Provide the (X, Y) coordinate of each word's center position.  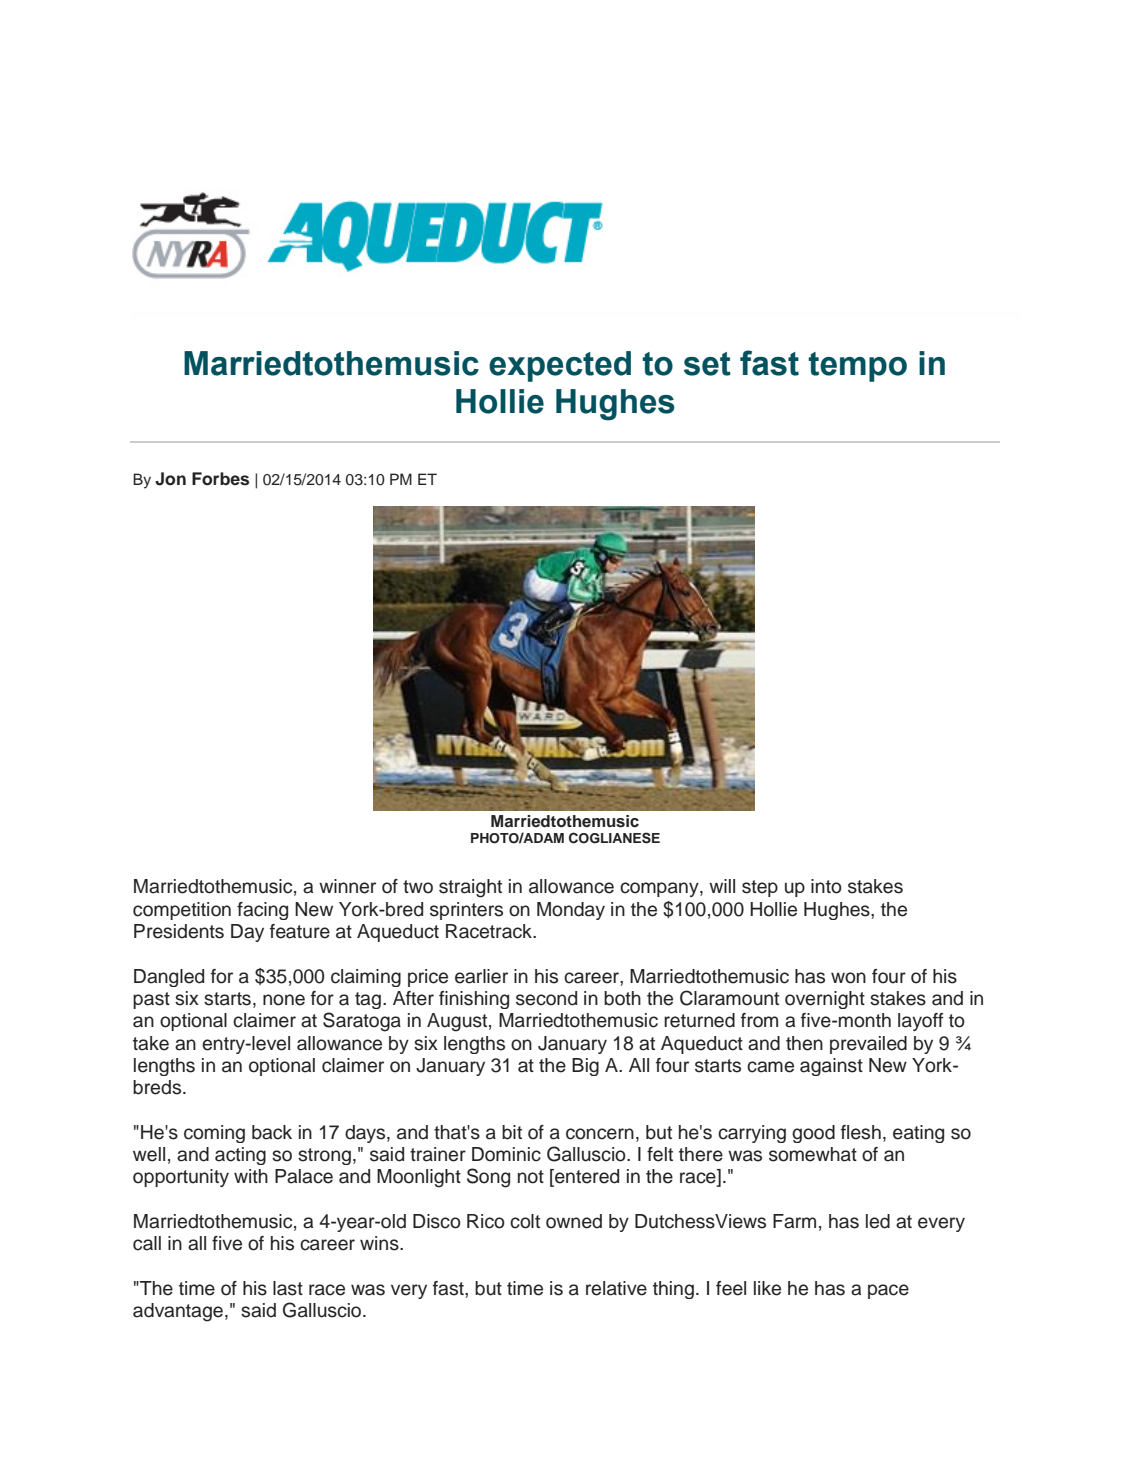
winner (347, 886)
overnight (825, 1000)
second (546, 998)
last (288, 1288)
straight (470, 888)
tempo (857, 367)
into (826, 886)
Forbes (220, 479)
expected (560, 366)
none (284, 1000)
